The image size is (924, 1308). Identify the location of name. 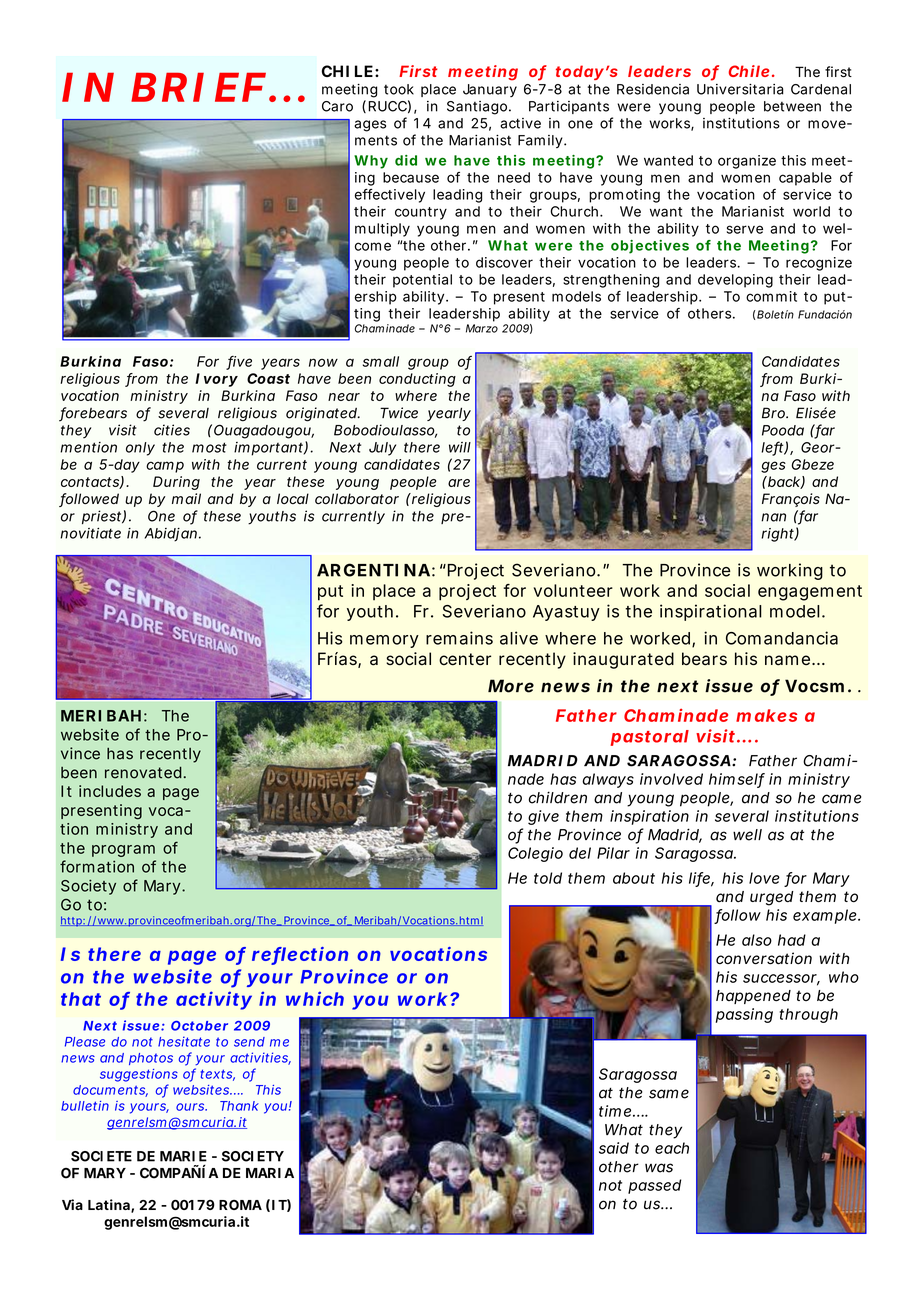
(789, 660).
